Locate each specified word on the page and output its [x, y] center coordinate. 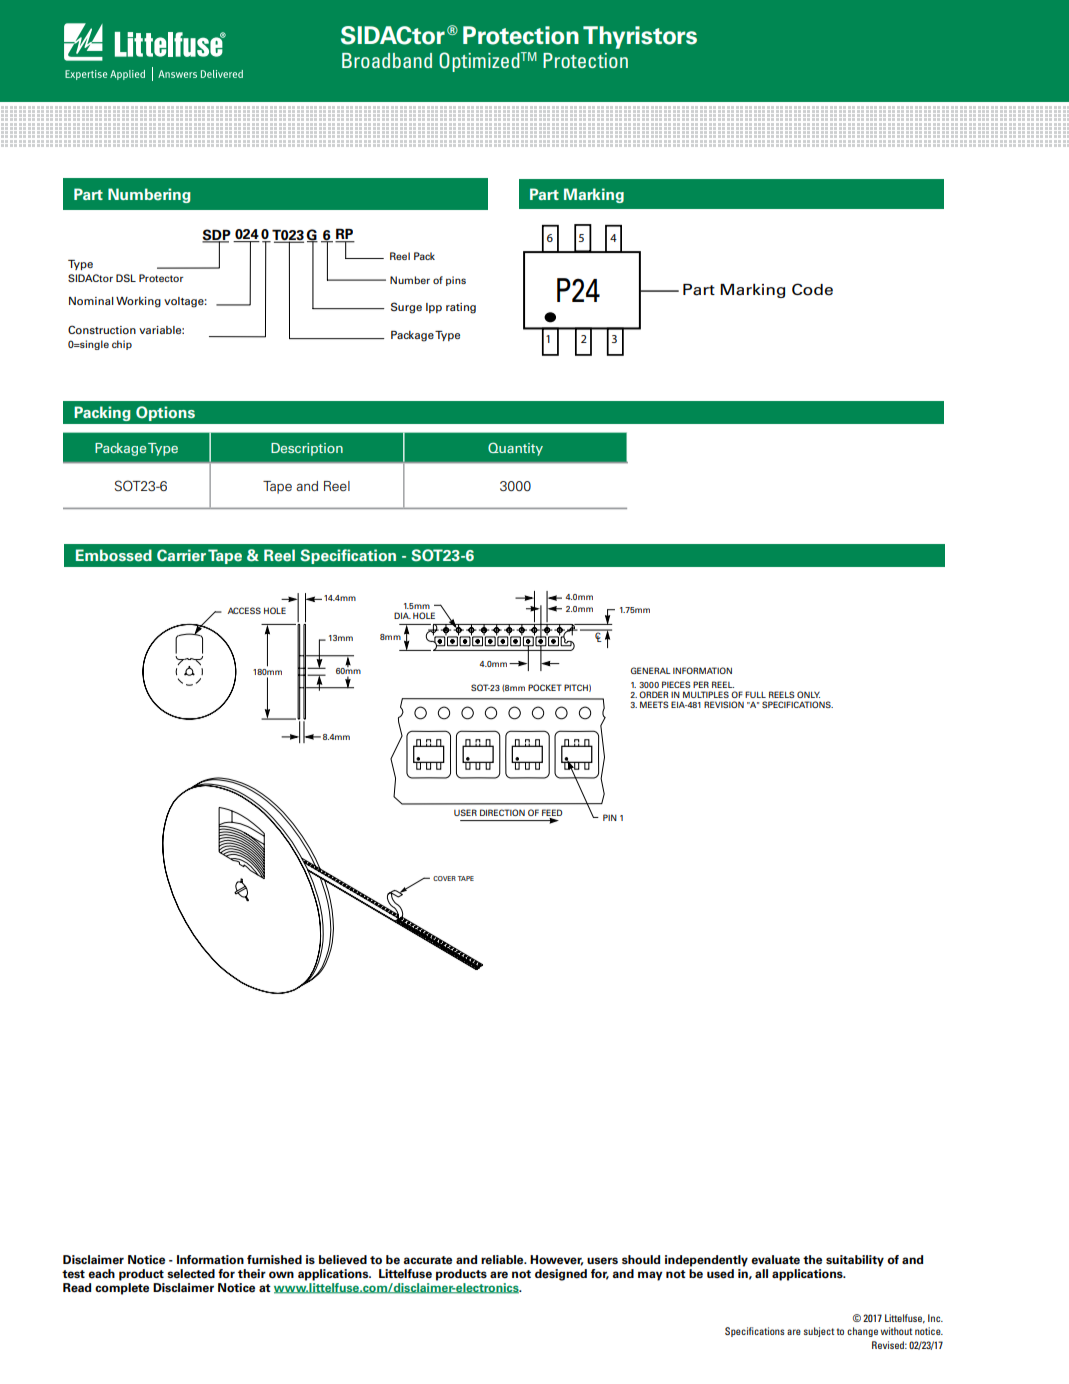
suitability [855, 1261]
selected [191, 1274]
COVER [444, 878]
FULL [755, 694]
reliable [503, 1260]
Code [812, 289]
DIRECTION [502, 812]
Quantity [515, 449]
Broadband [387, 60]
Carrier [181, 555]
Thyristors [640, 37]
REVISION [724, 704]
